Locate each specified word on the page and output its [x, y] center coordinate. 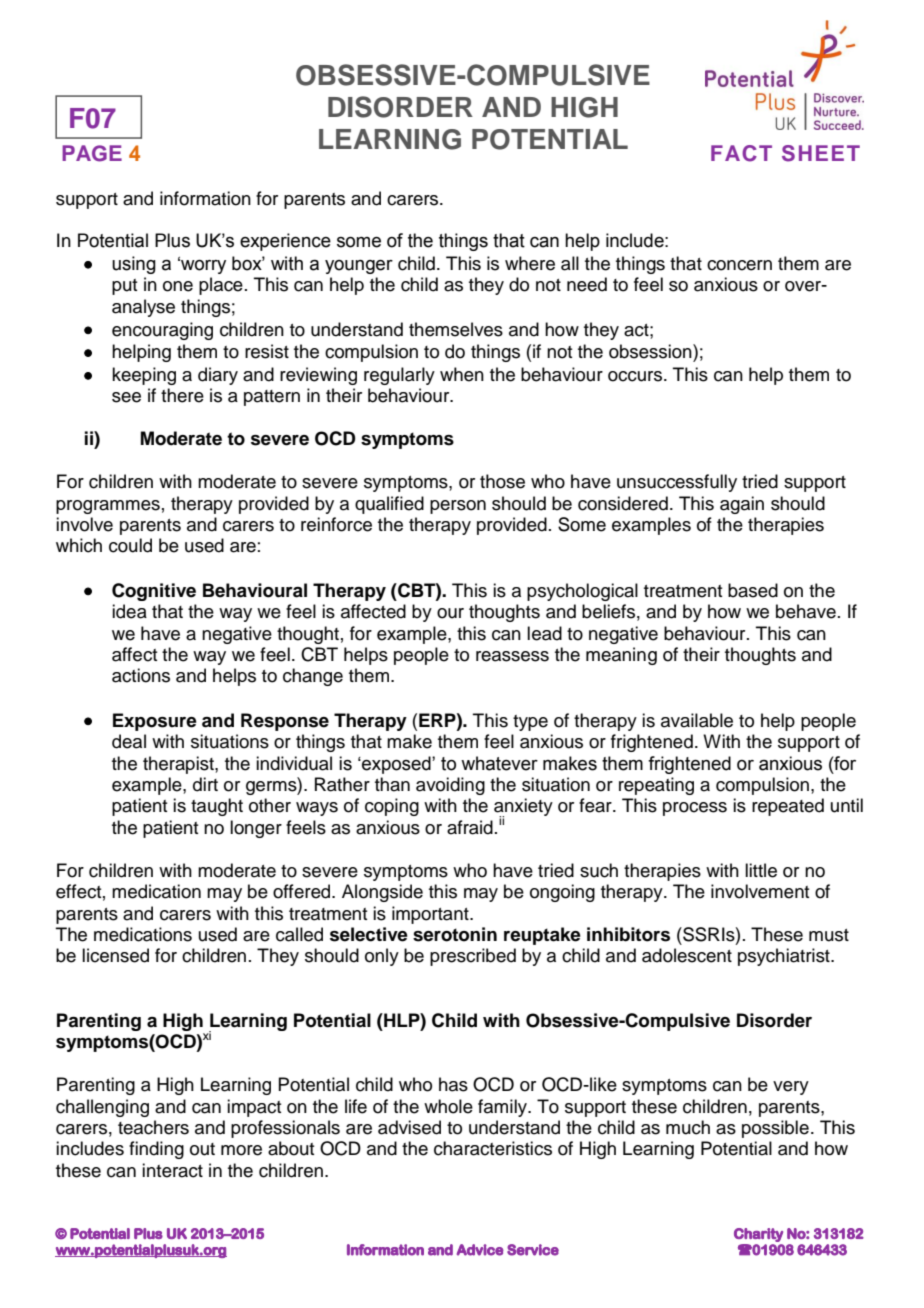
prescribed [473, 957]
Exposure [155, 722]
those [502, 481]
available [697, 720]
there [182, 395]
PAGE [92, 153]
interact [172, 1170]
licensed [115, 955]
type [530, 723]
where [530, 263]
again [742, 505]
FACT [741, 153]
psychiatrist [785, 957]
